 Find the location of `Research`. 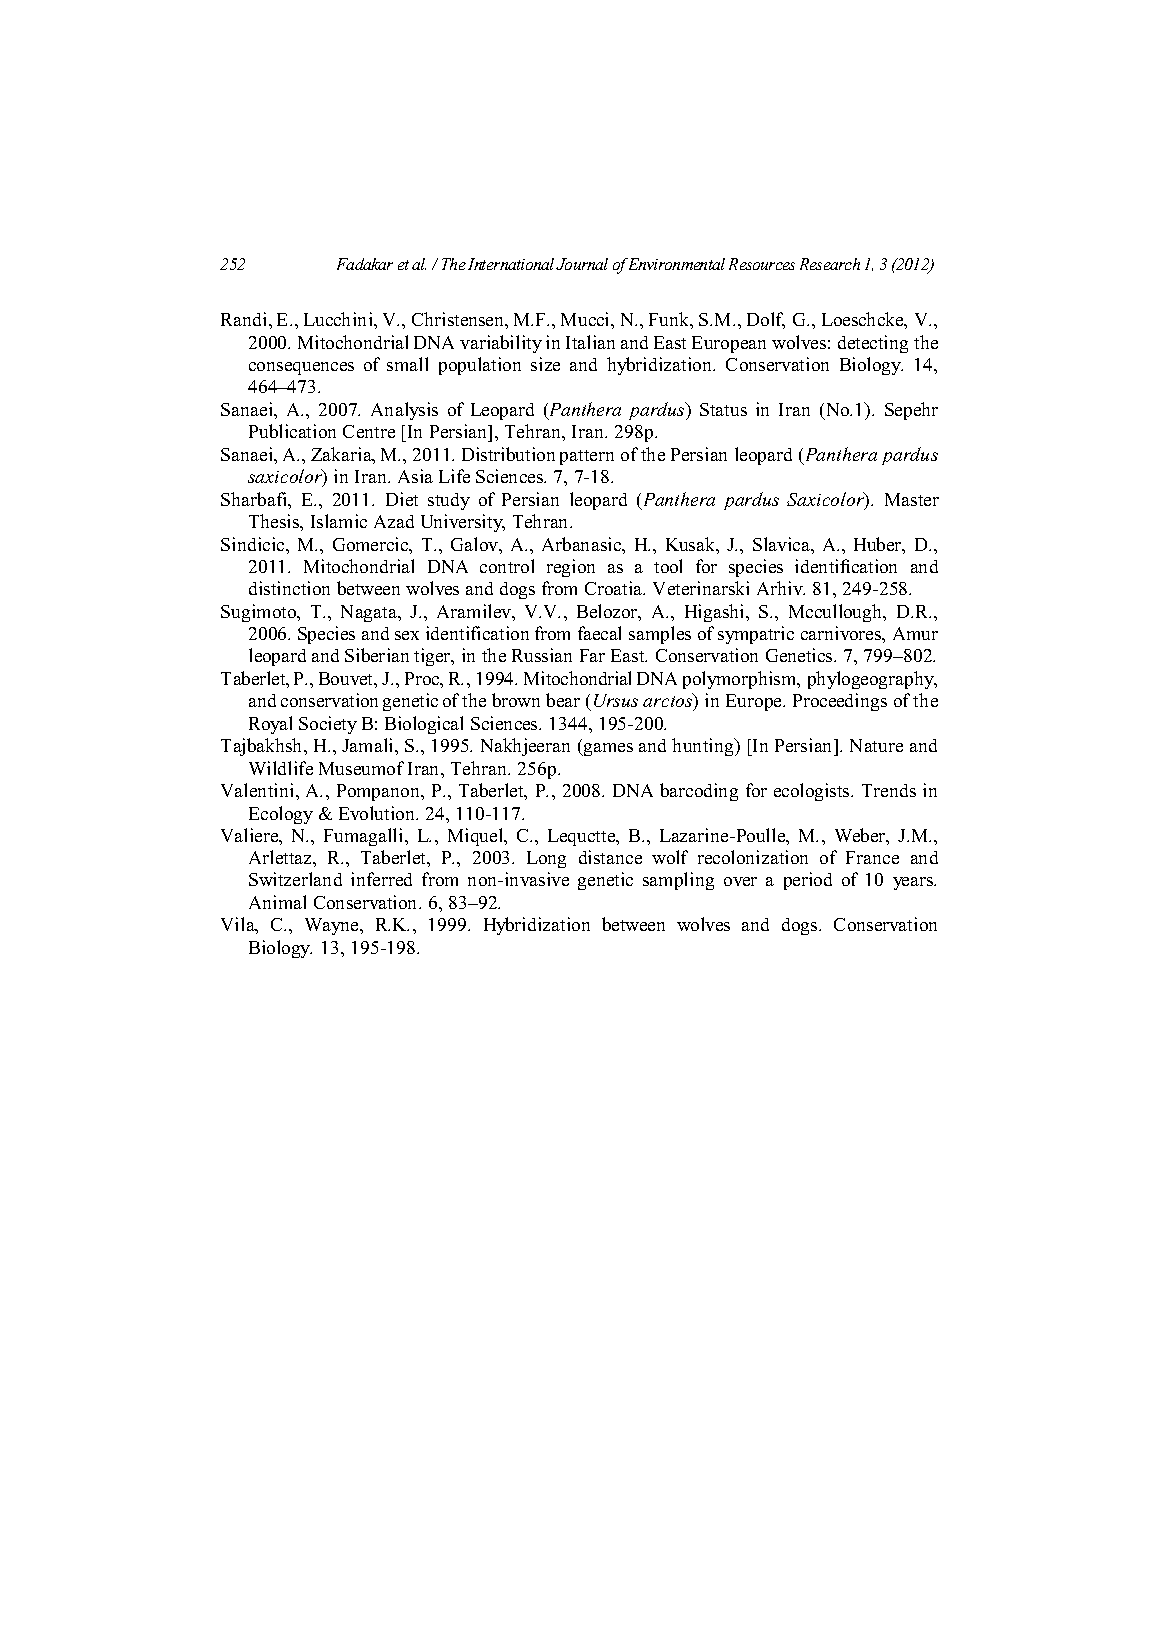

Research is located at coordinates (830, 264).
